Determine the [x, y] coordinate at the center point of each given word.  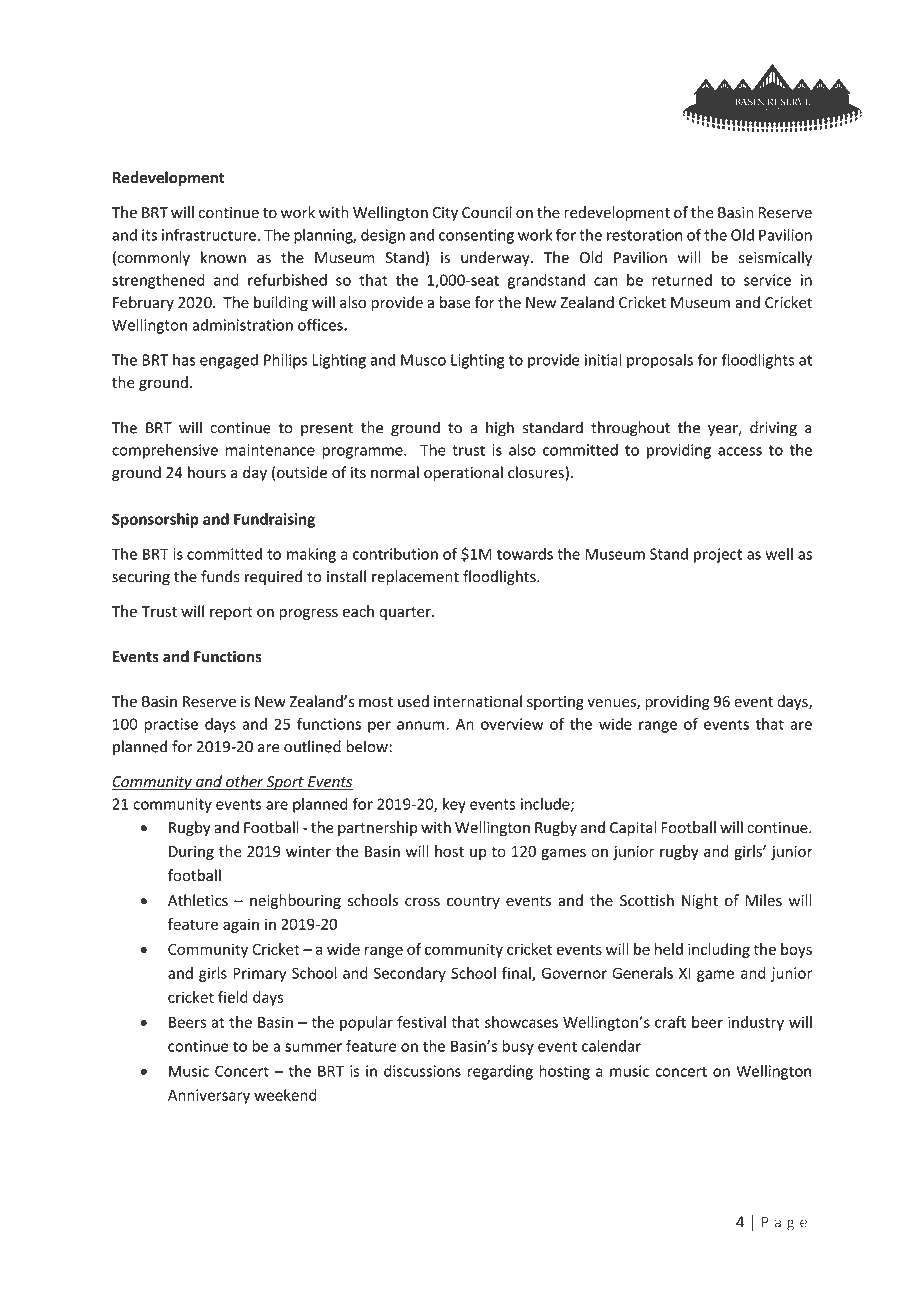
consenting [476, 236]
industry [756, 1023]
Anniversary [209, 1096]
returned [682, 280]
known [223, 257]
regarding [500, 1072]
